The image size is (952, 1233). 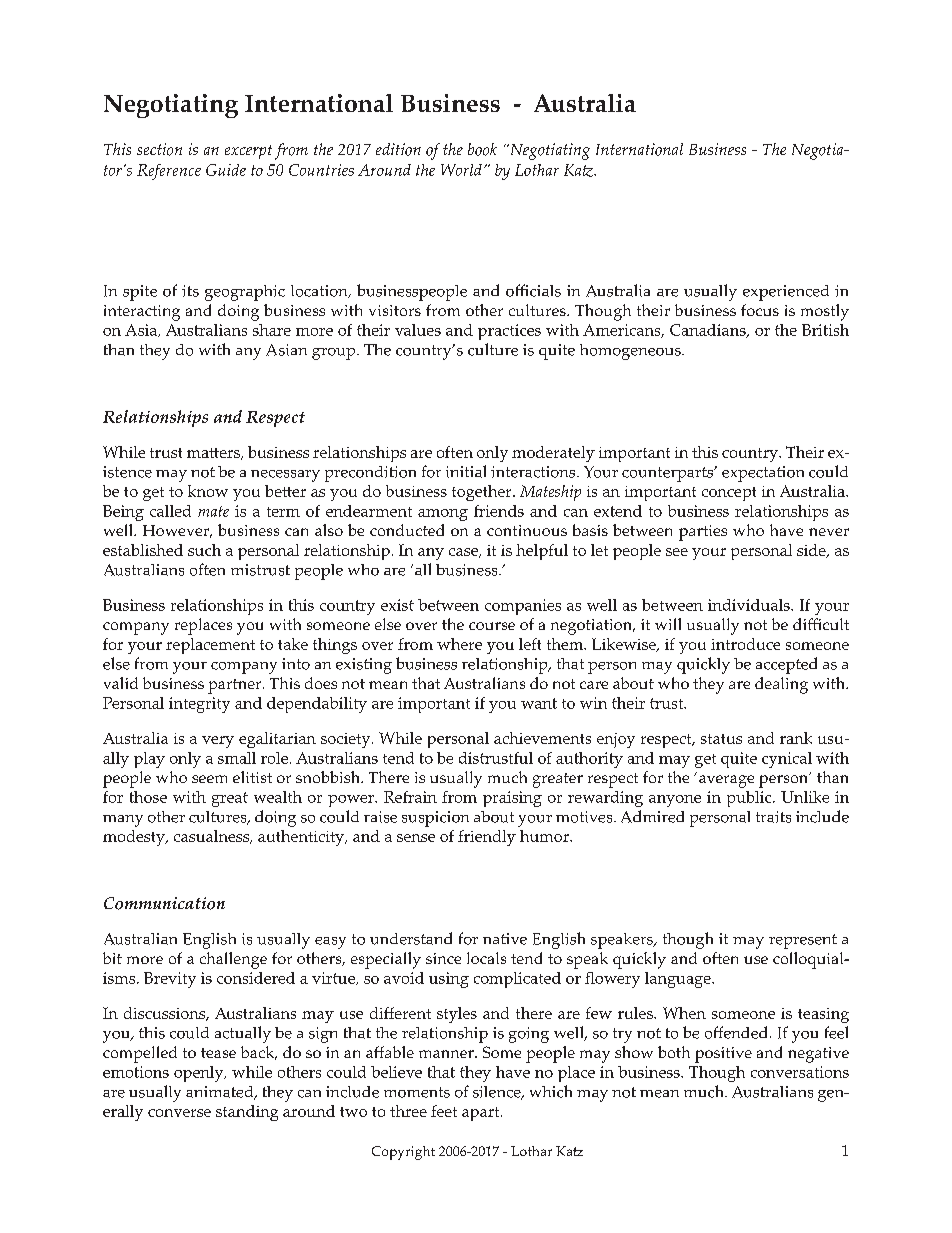 I want to click on experienced, so click(x=786, y=293).
